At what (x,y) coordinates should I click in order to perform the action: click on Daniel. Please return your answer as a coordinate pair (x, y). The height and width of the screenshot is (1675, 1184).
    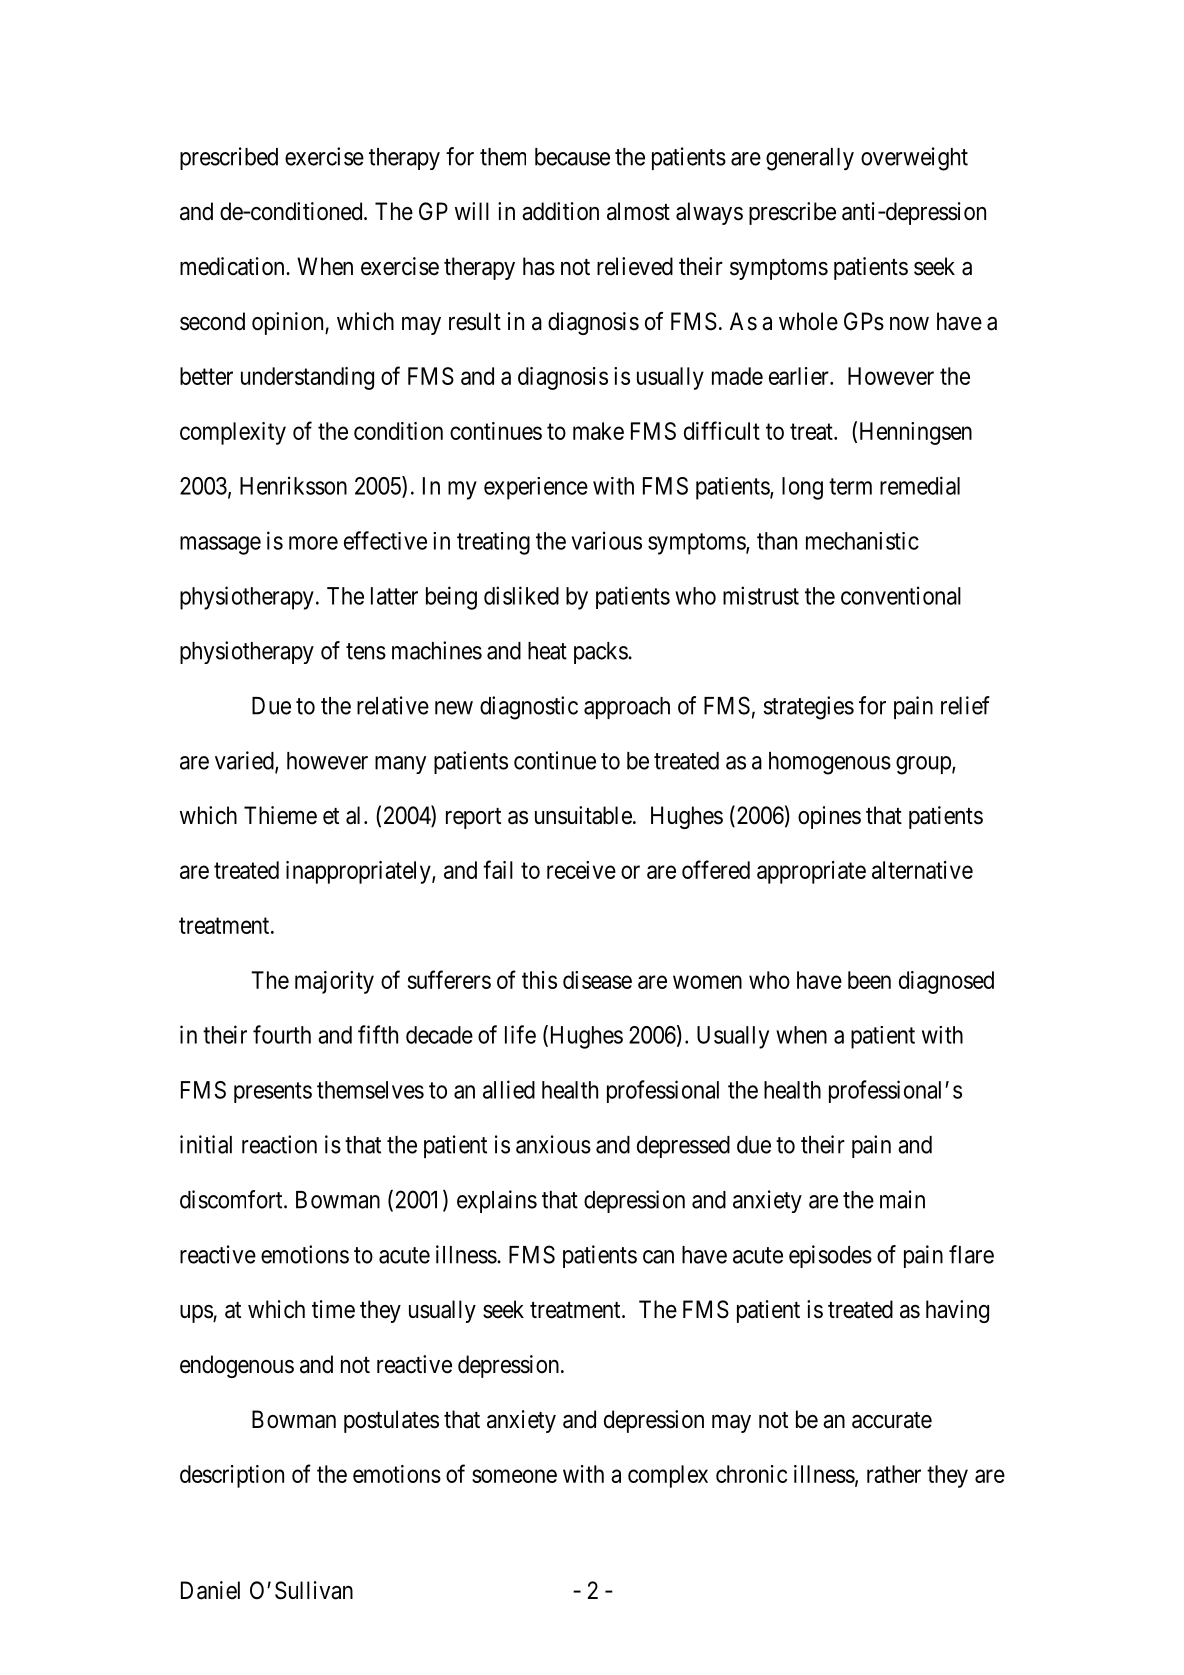
    Looking at the image, I should click on (210, 1590).
